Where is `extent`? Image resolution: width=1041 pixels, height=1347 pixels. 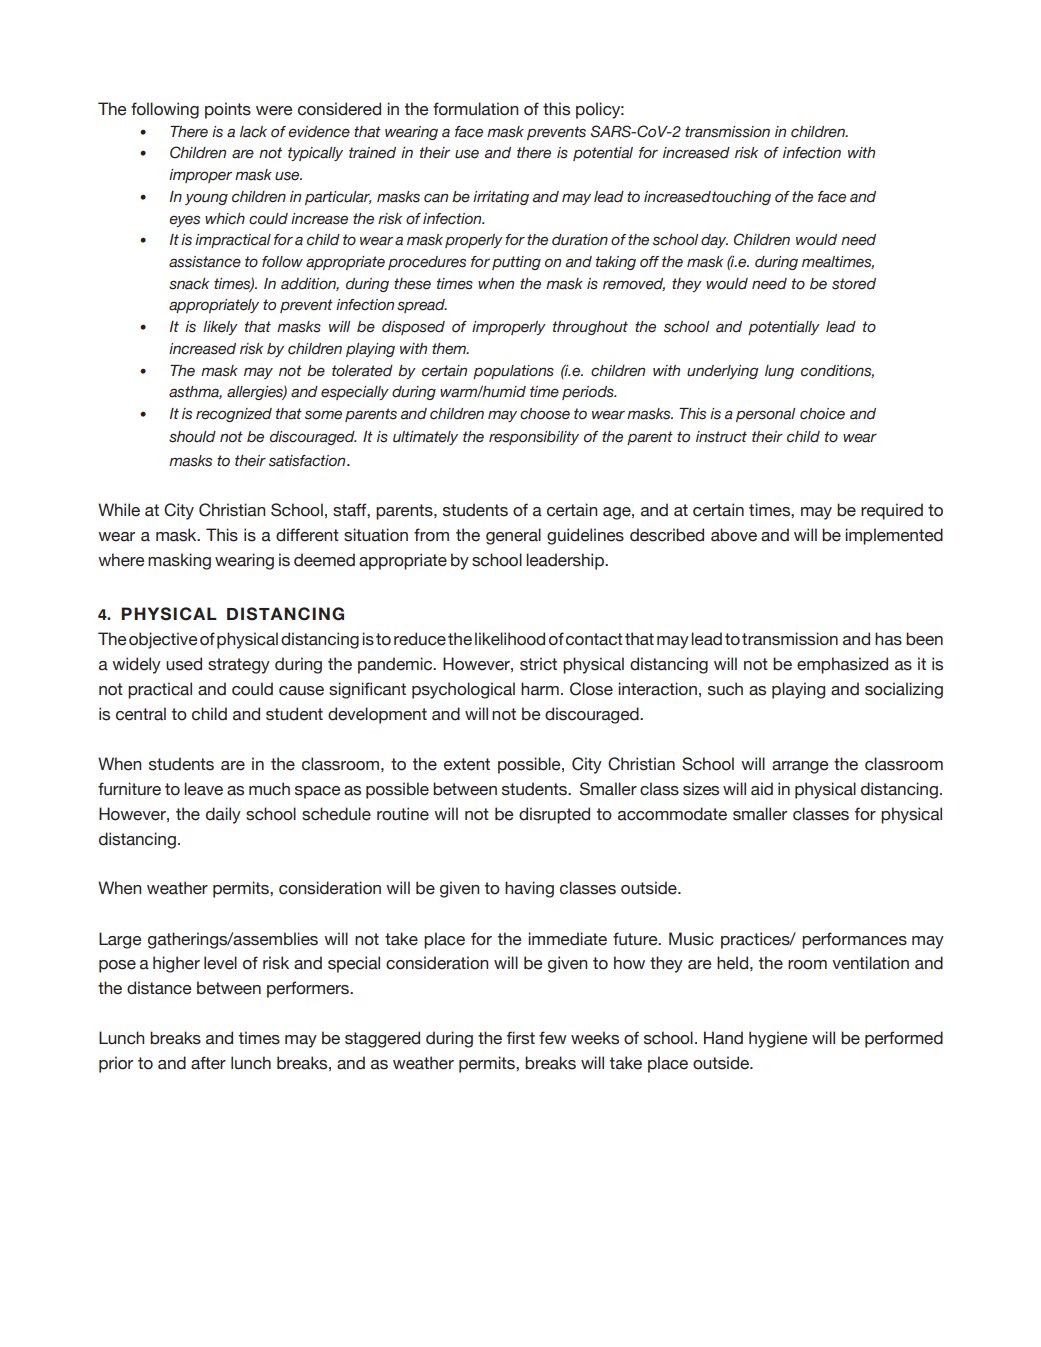 extent is located at coordinates (467, 764).
